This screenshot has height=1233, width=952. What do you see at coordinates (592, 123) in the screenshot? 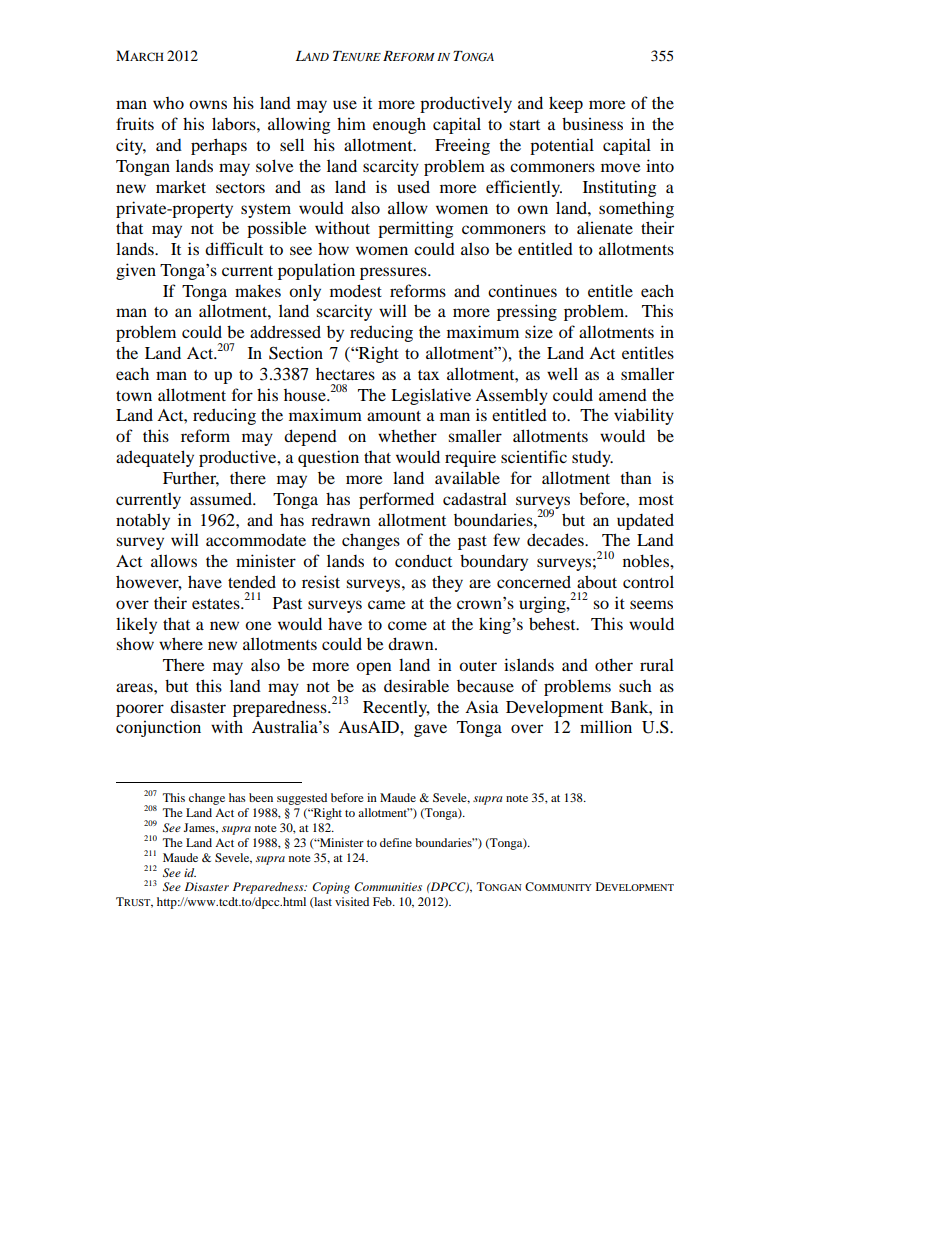
I see `business` at bounding box center [592, 123].
